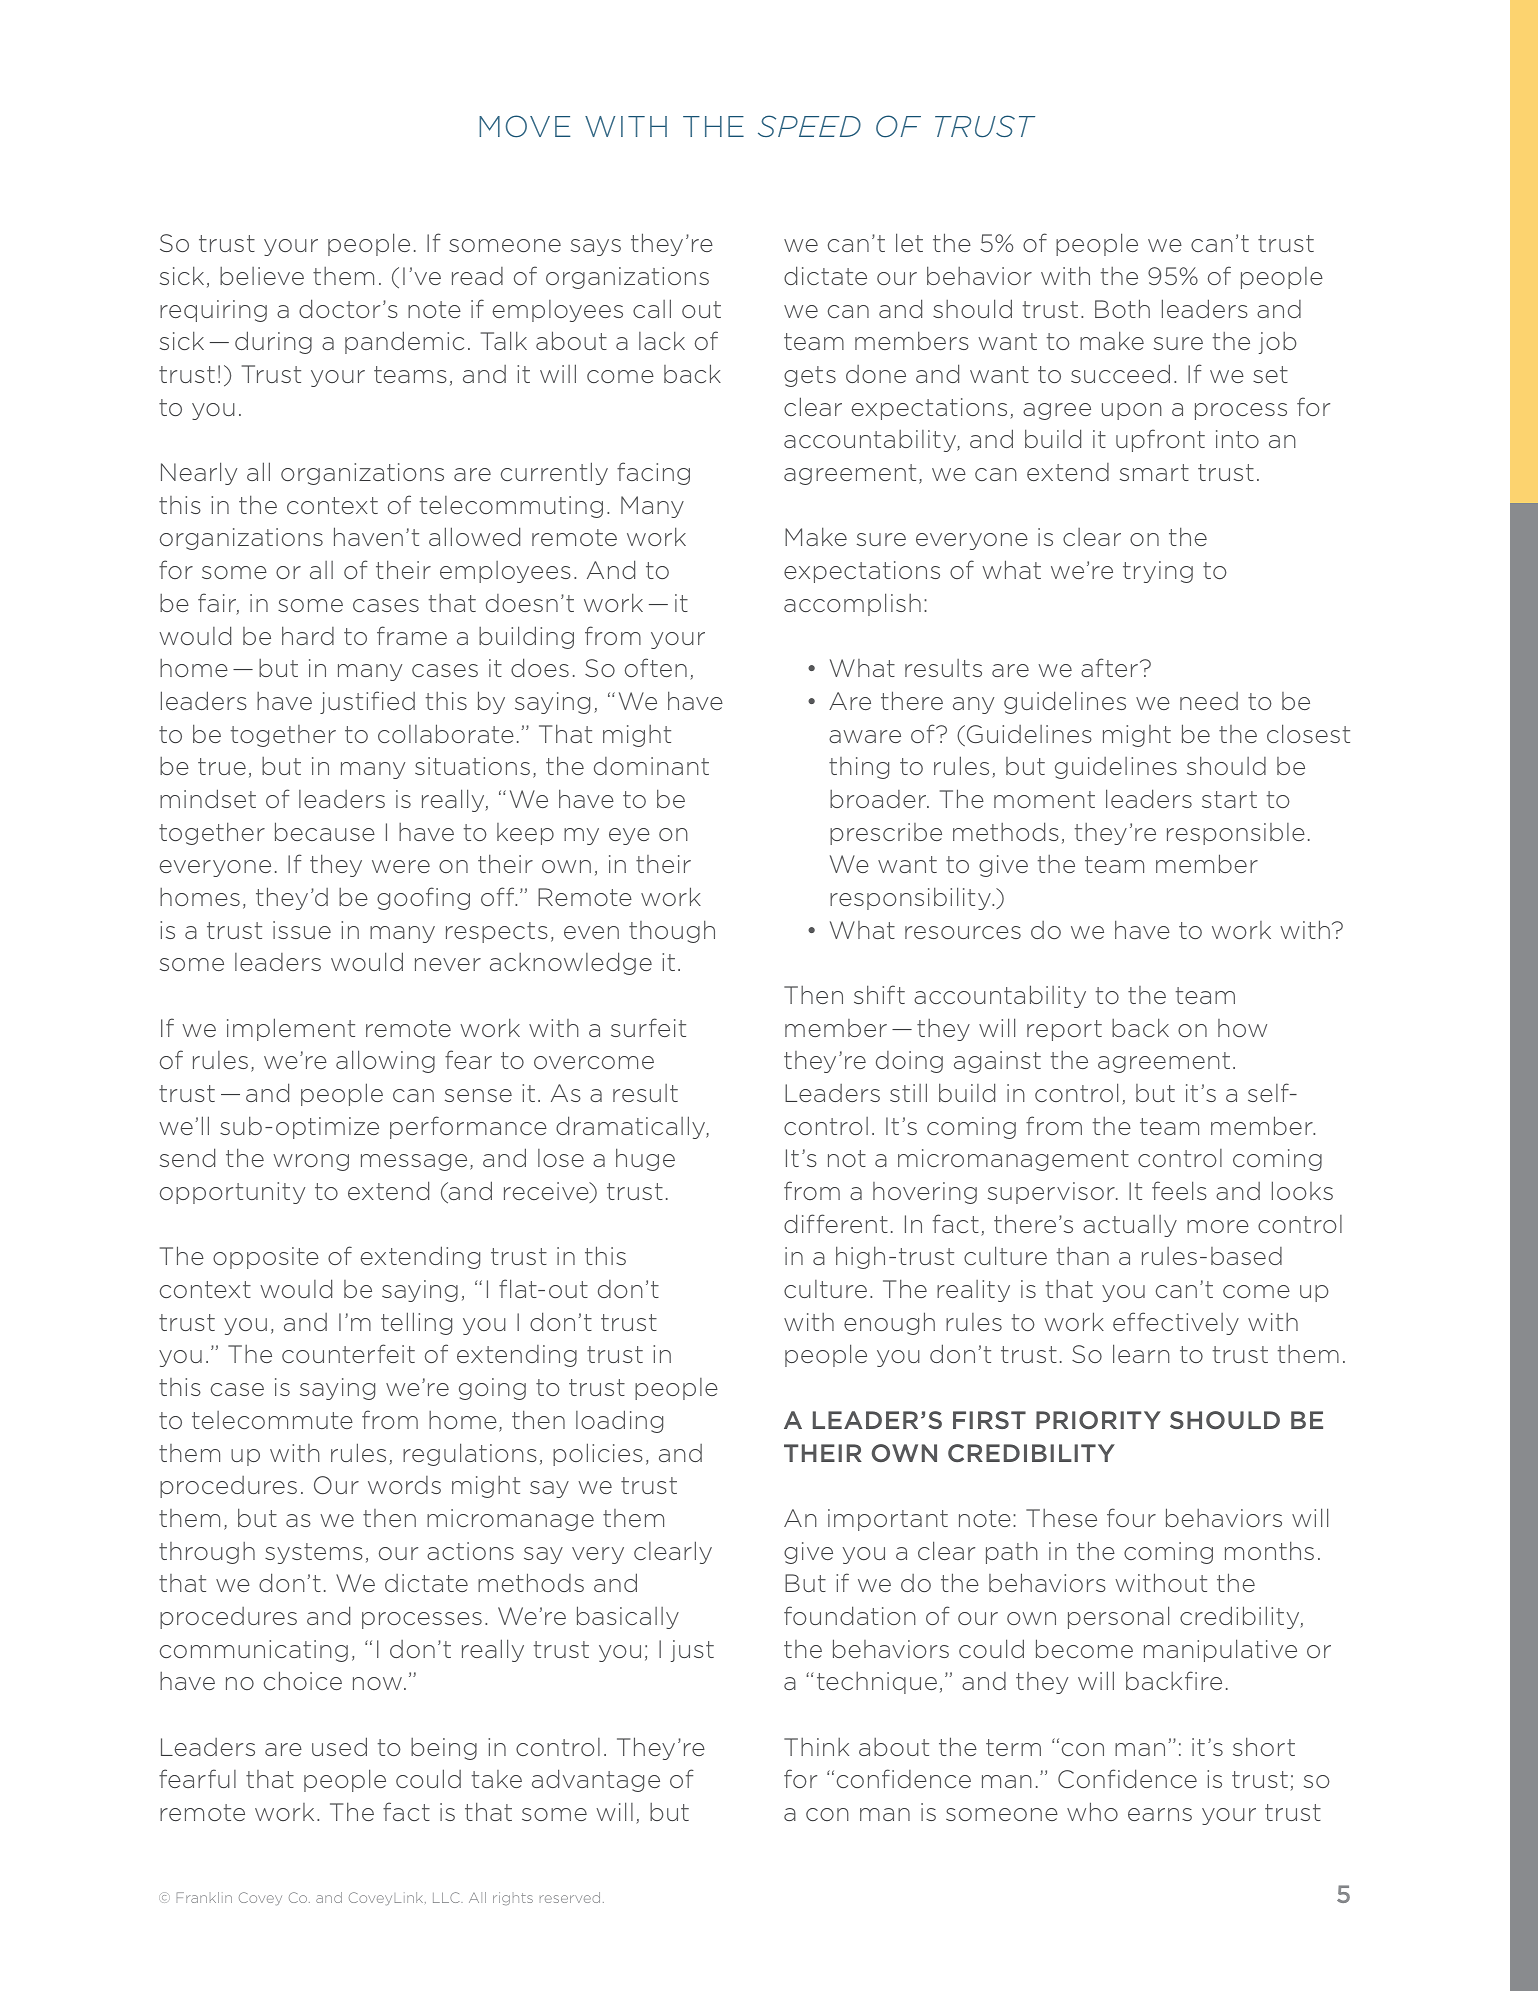 The image size is (1538, 1991). I want to click on Both, so click(1122, 308).
